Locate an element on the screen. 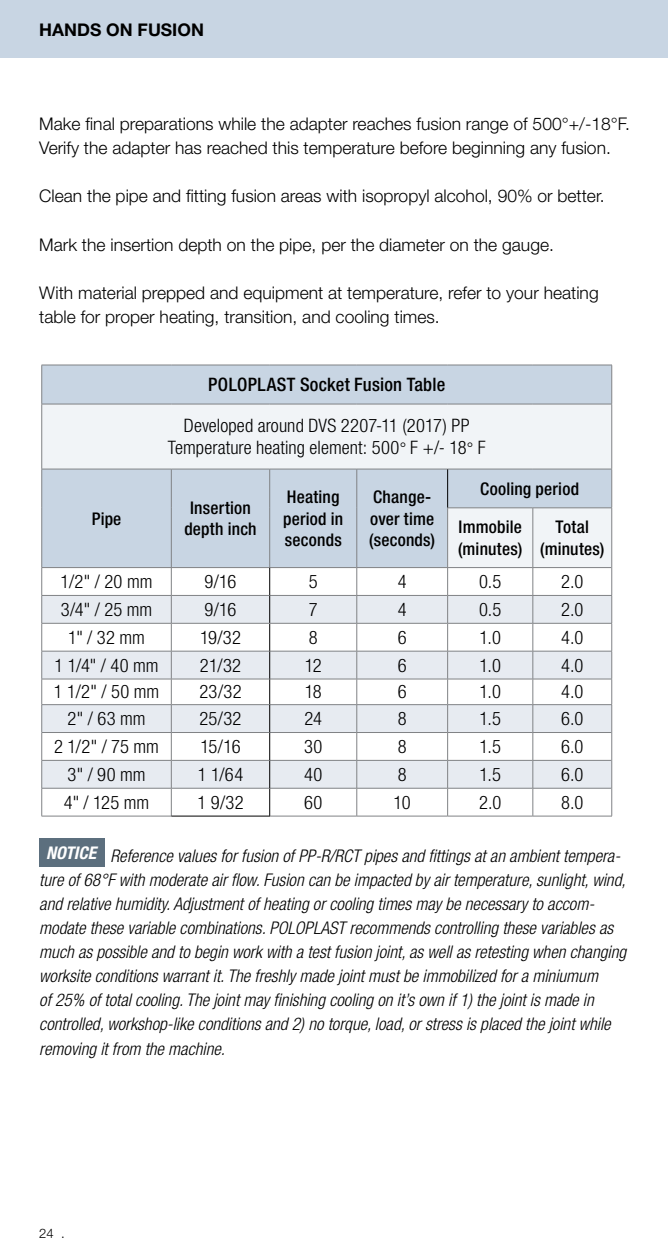 Image resolution: width=668 pixels, height=1258 pixels. from is located at coordinates (127, 1048).
